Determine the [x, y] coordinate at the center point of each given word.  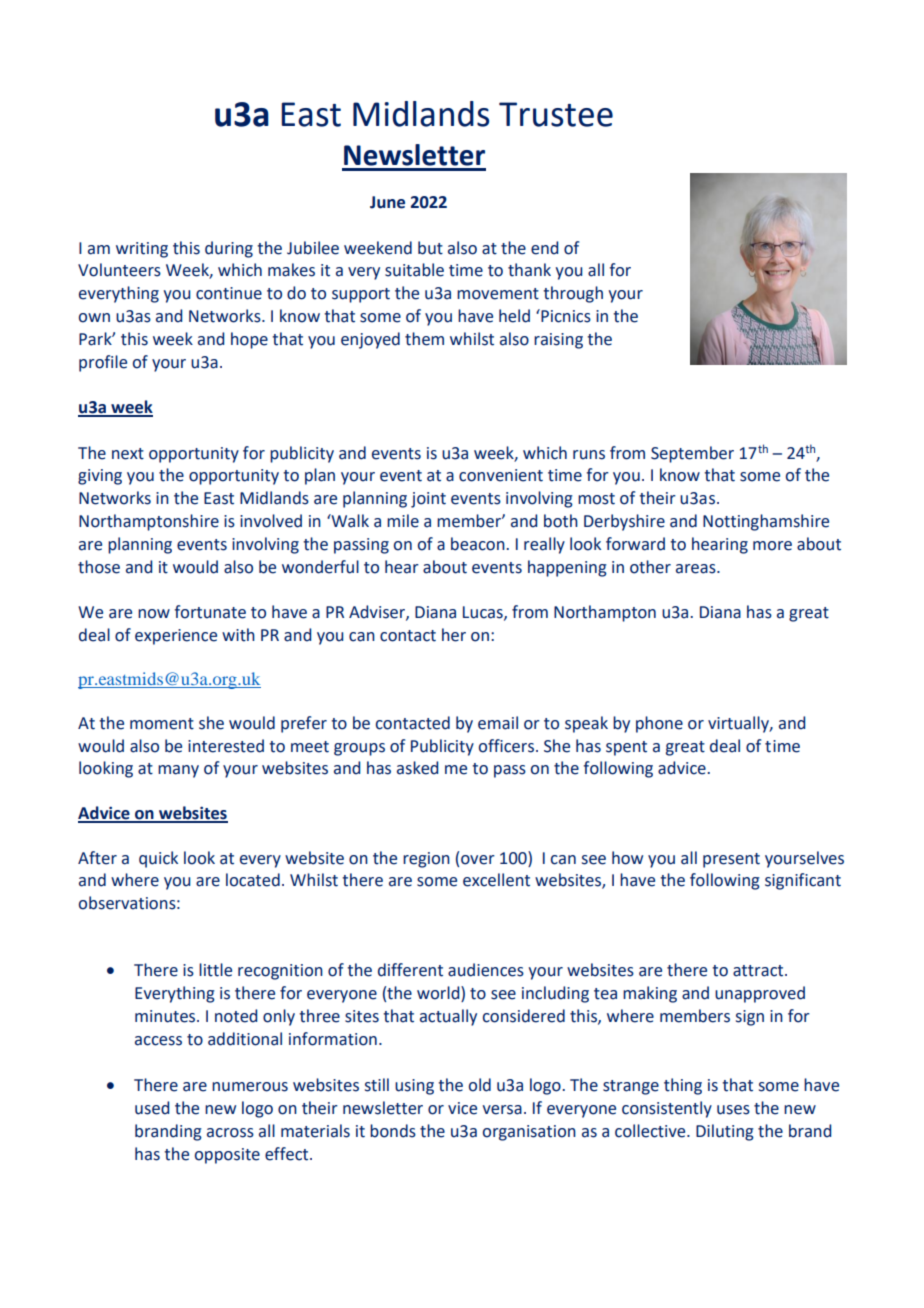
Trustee [556, 114]
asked [417, 768]
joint [428, 500]
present [731, 860]
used [152, 1108]
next [128, 454]
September [692, 454]
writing [142, 250]
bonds [393, 1131]
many [178, 771]
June [387, 202]
